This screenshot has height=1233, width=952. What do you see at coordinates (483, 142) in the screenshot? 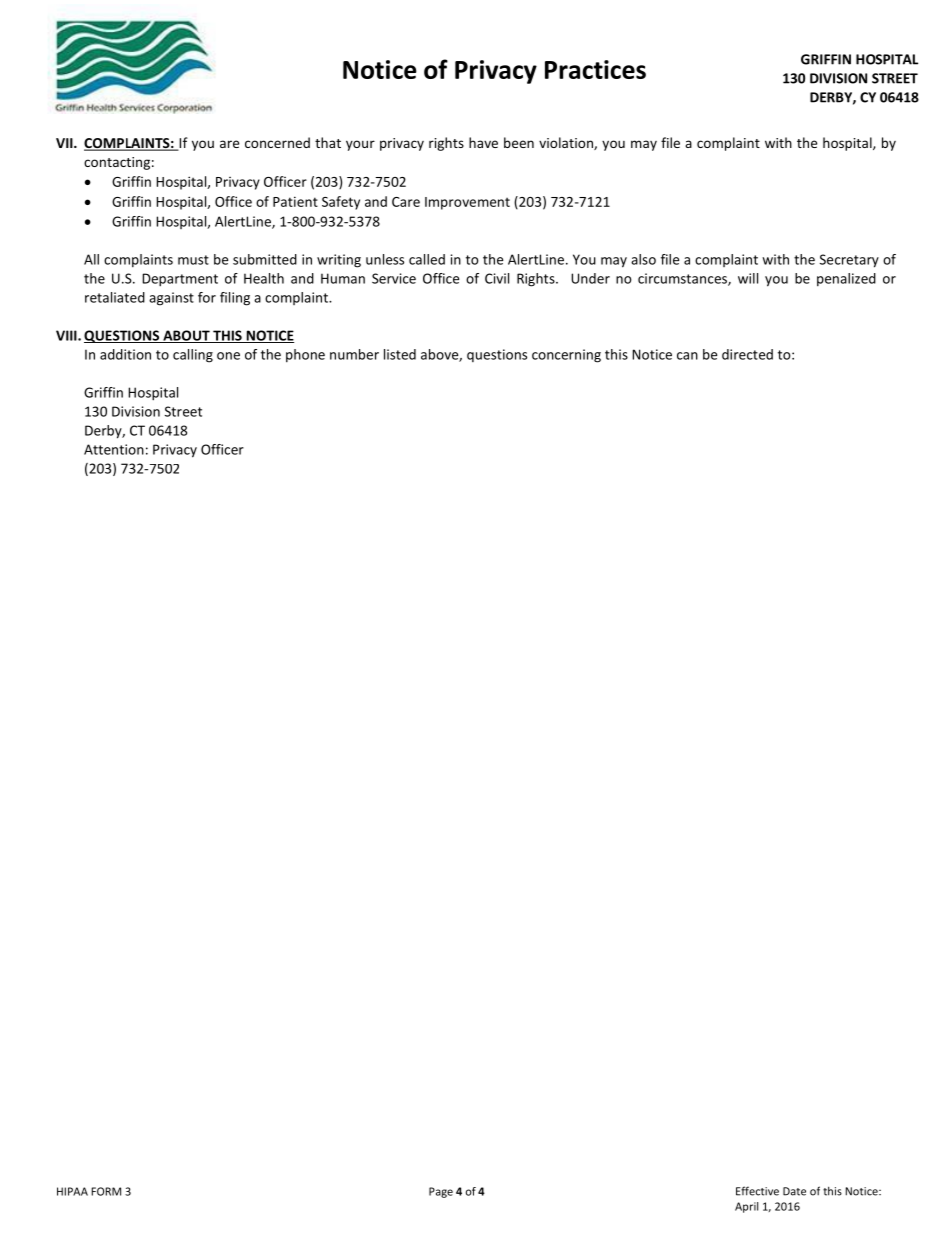
I see `have` at bounding box center [483, 142].
